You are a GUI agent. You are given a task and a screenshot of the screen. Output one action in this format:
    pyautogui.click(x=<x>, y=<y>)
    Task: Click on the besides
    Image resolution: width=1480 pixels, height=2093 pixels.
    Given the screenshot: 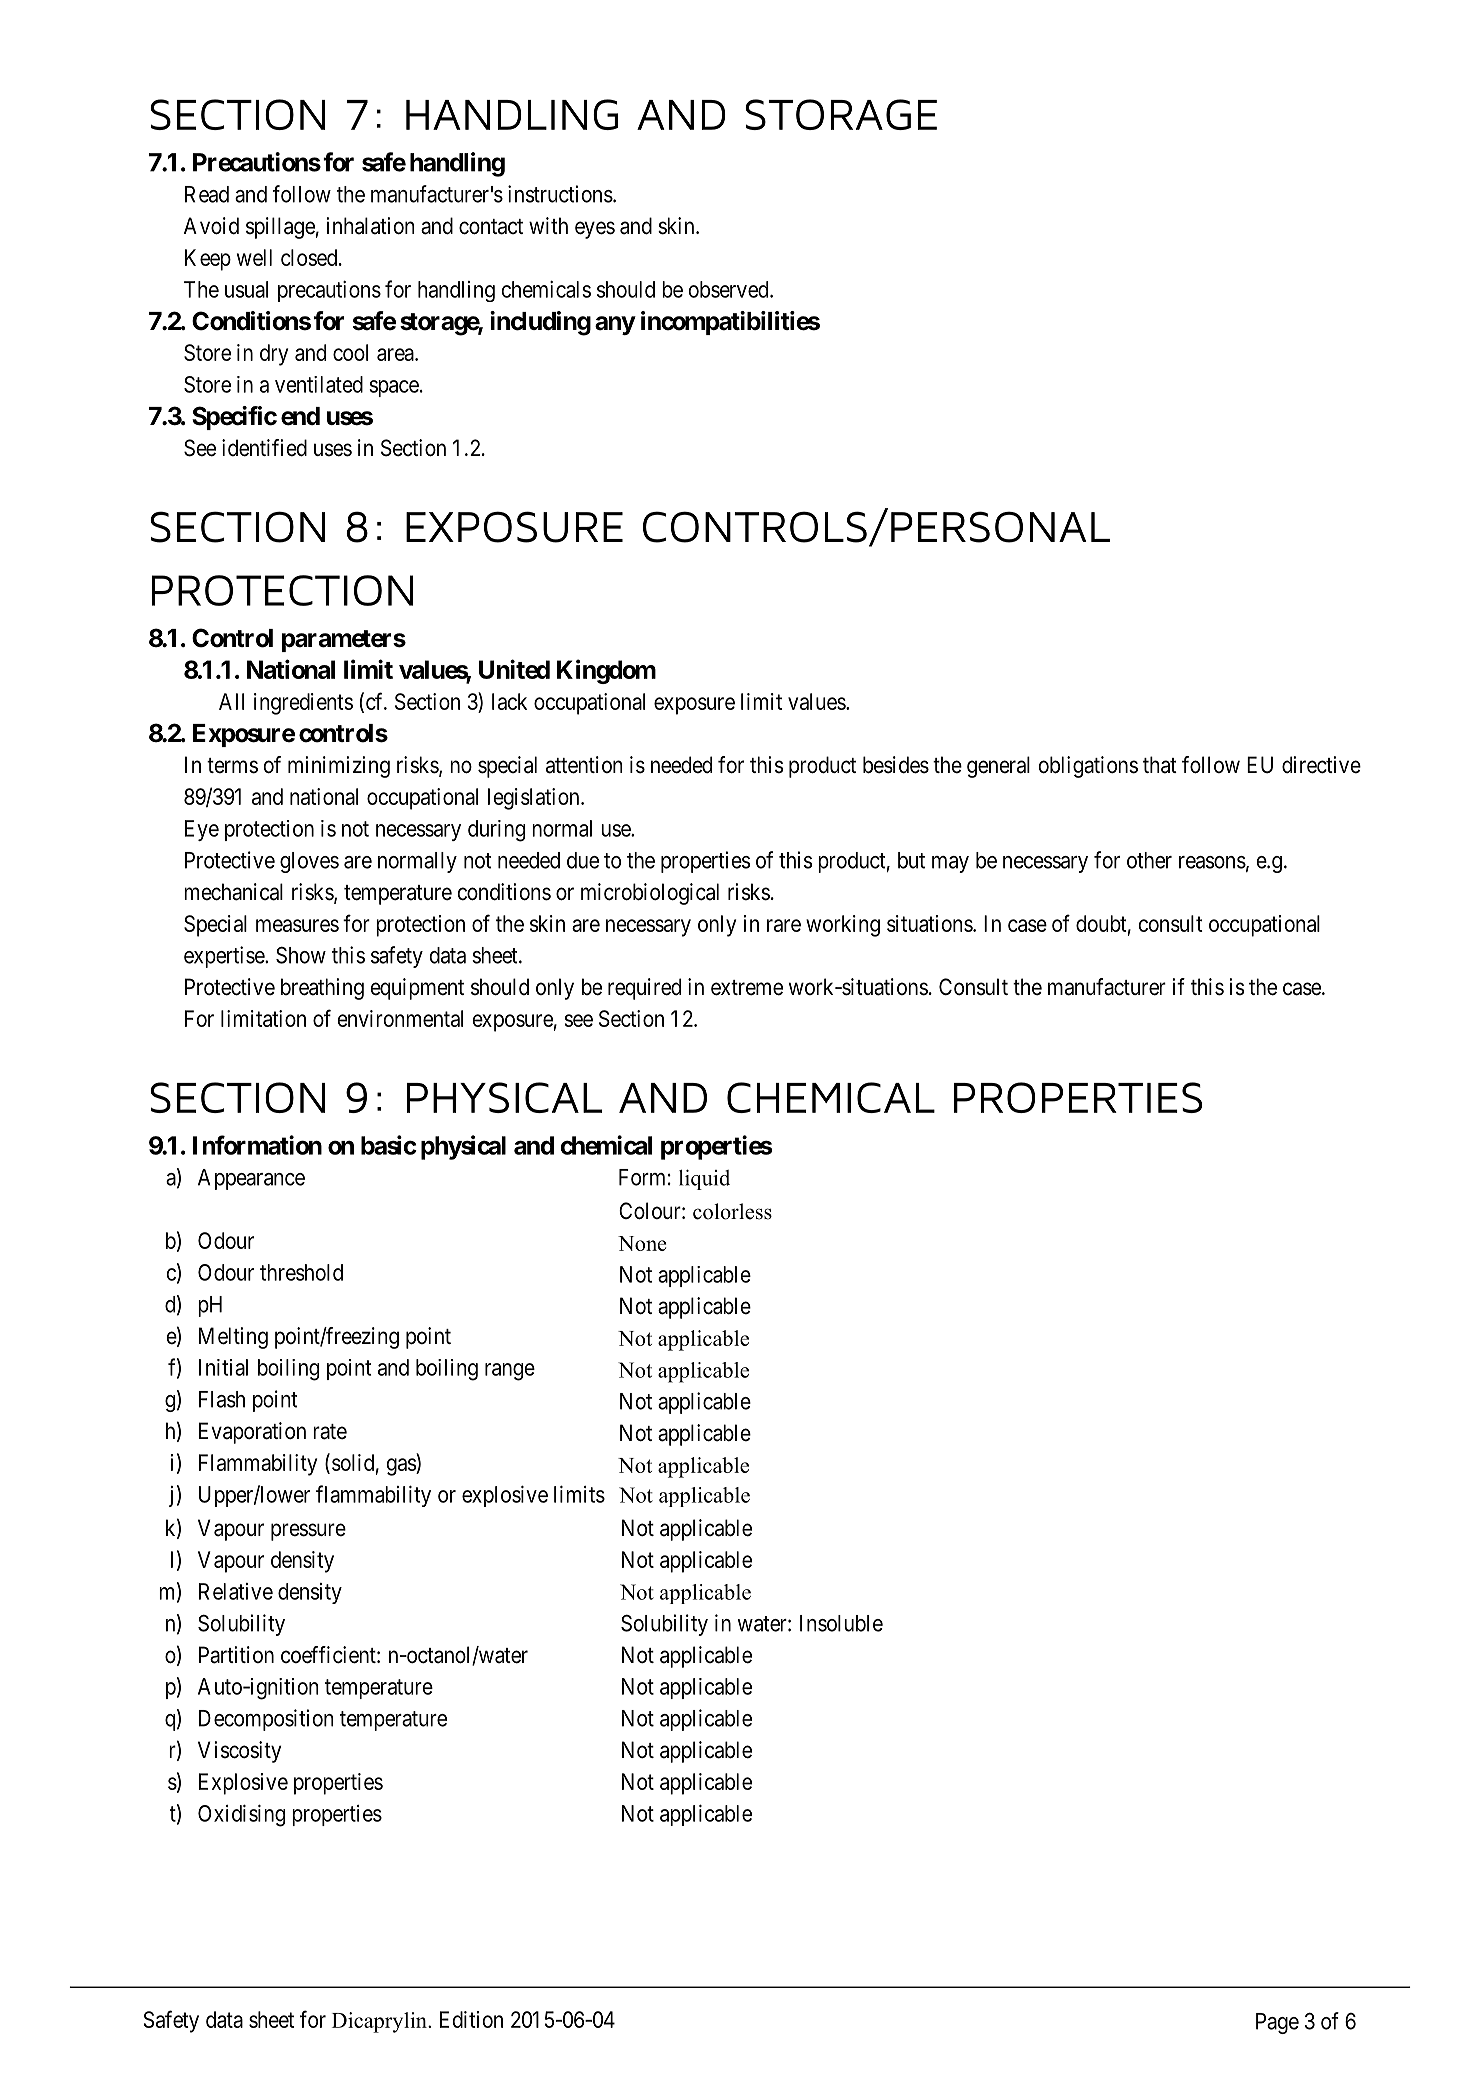 What is the action you would take?
    pyautogui.click(x=896, y=765)
